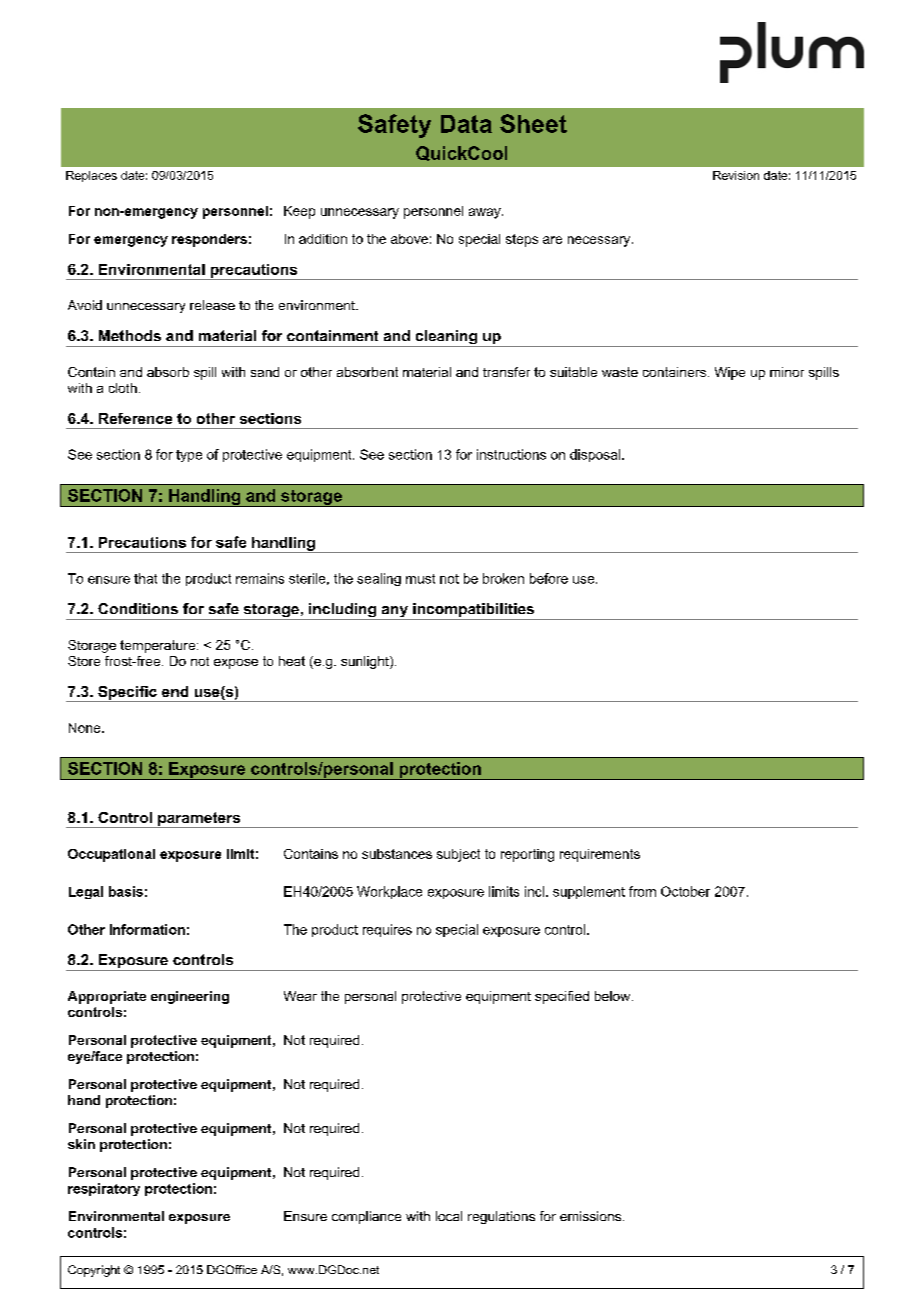 This image has height=1308, width=924. What do you see at coordinates (466, 124) in the image?
I see `Data` at bounding box center [466, 124].
